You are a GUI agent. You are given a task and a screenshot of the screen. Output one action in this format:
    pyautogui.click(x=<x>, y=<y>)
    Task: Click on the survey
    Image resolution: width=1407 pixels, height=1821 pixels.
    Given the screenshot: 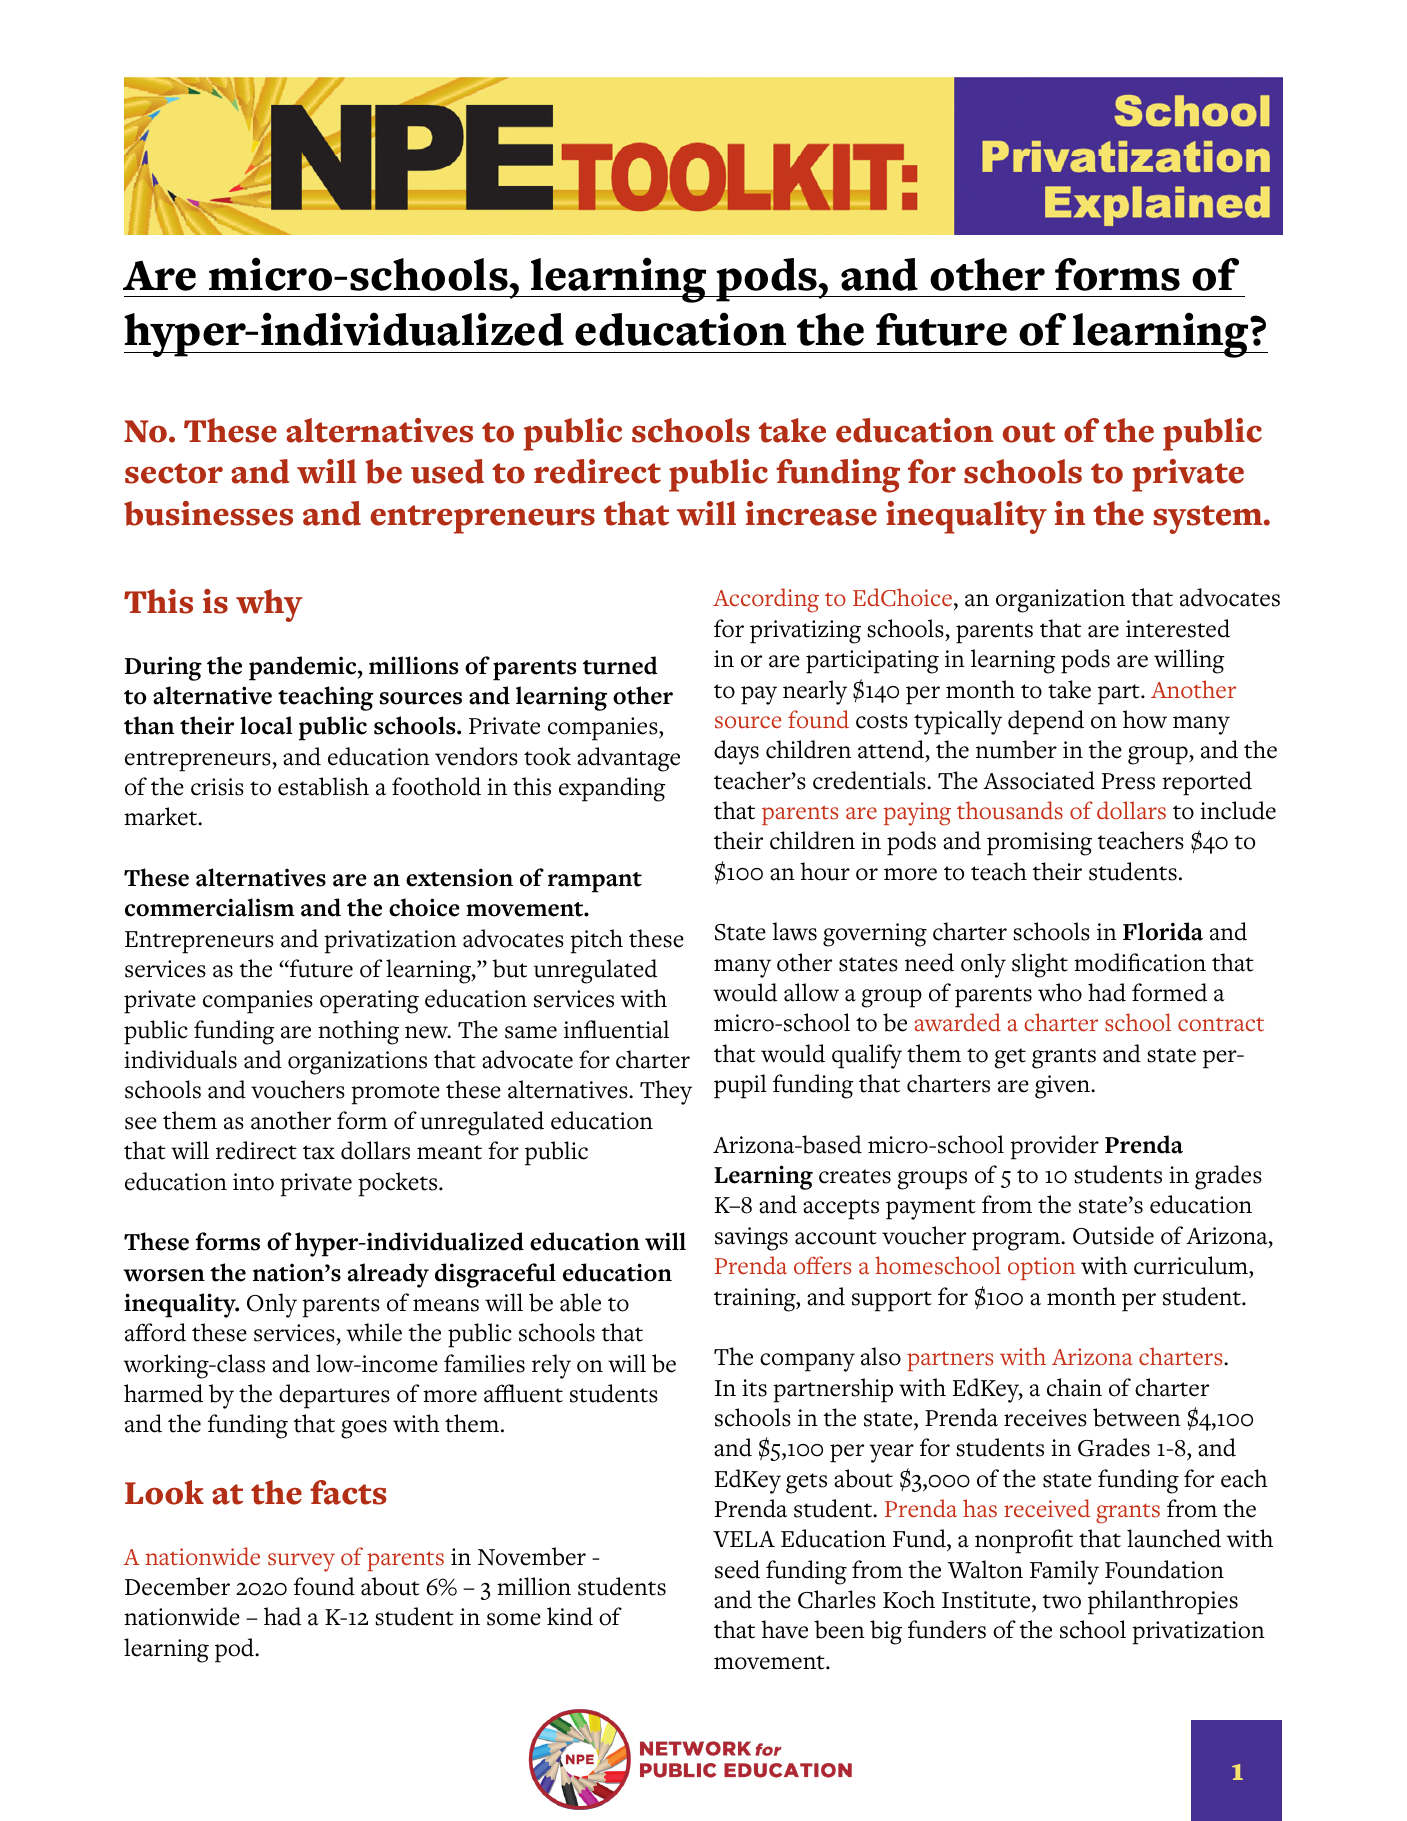 What is the action you would take?
    pyautogui.click(x=301, y=1562)
